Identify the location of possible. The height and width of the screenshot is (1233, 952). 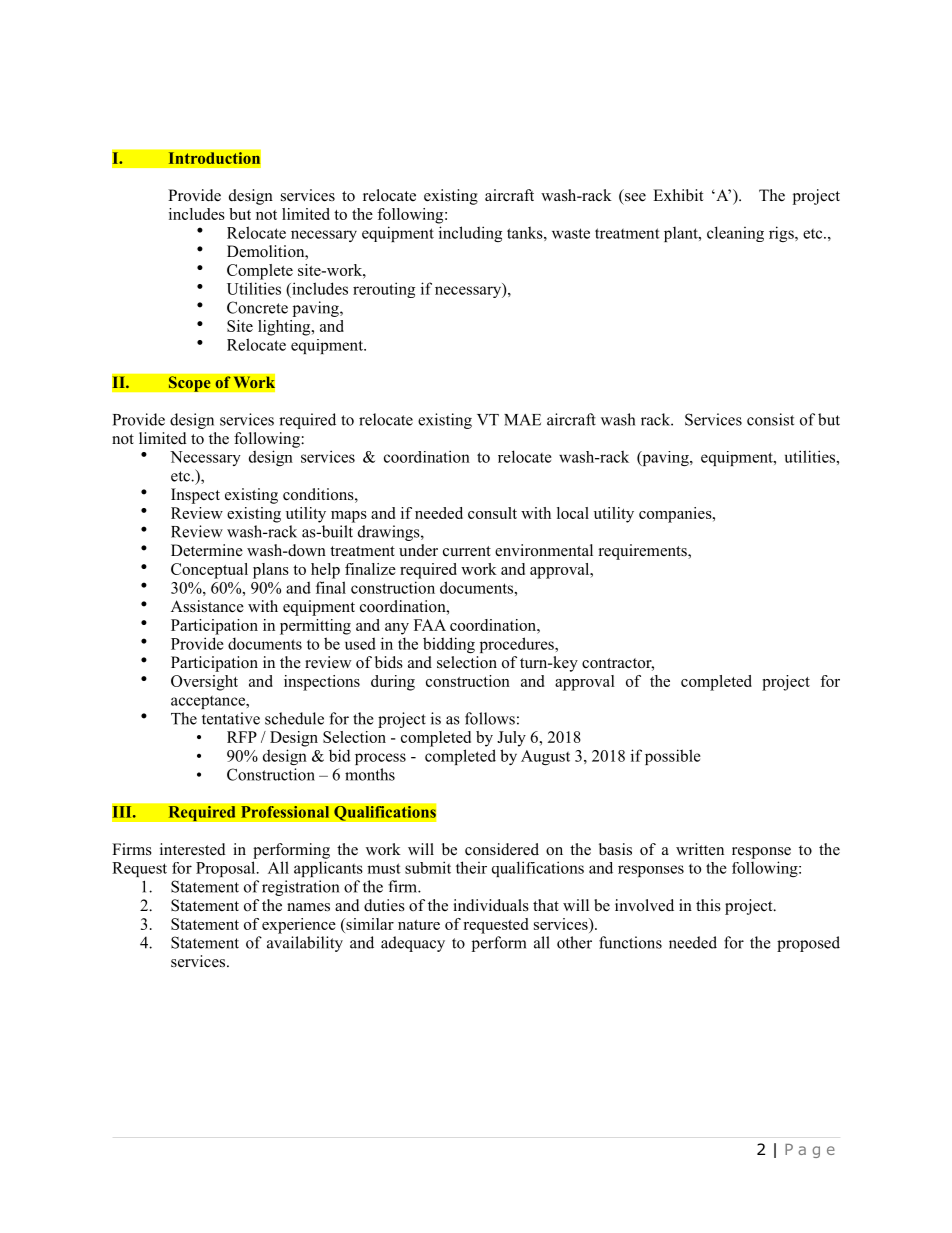
(673, 757).
